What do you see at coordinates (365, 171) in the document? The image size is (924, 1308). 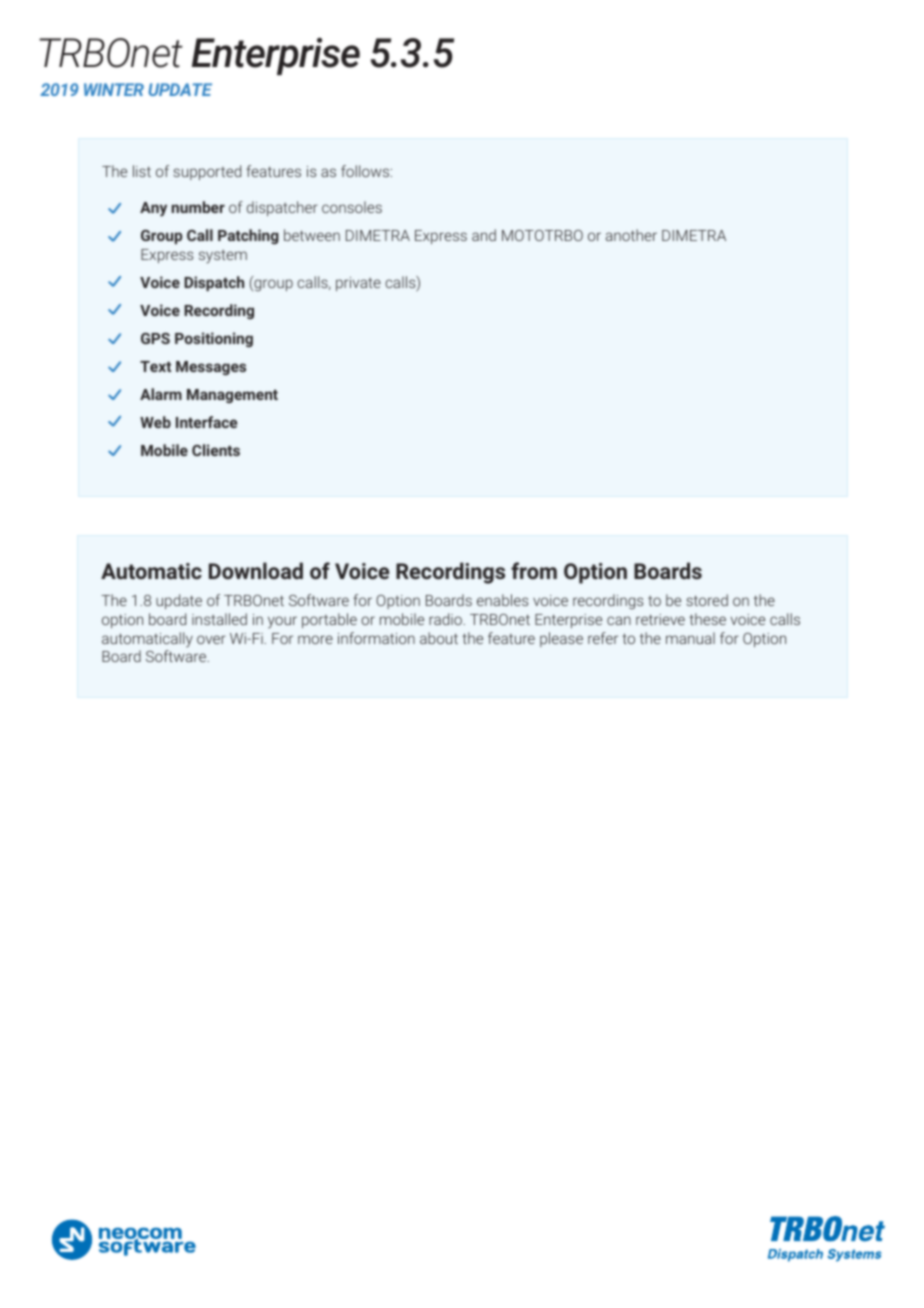 I see `follows` at bounding box center [365, 171].
